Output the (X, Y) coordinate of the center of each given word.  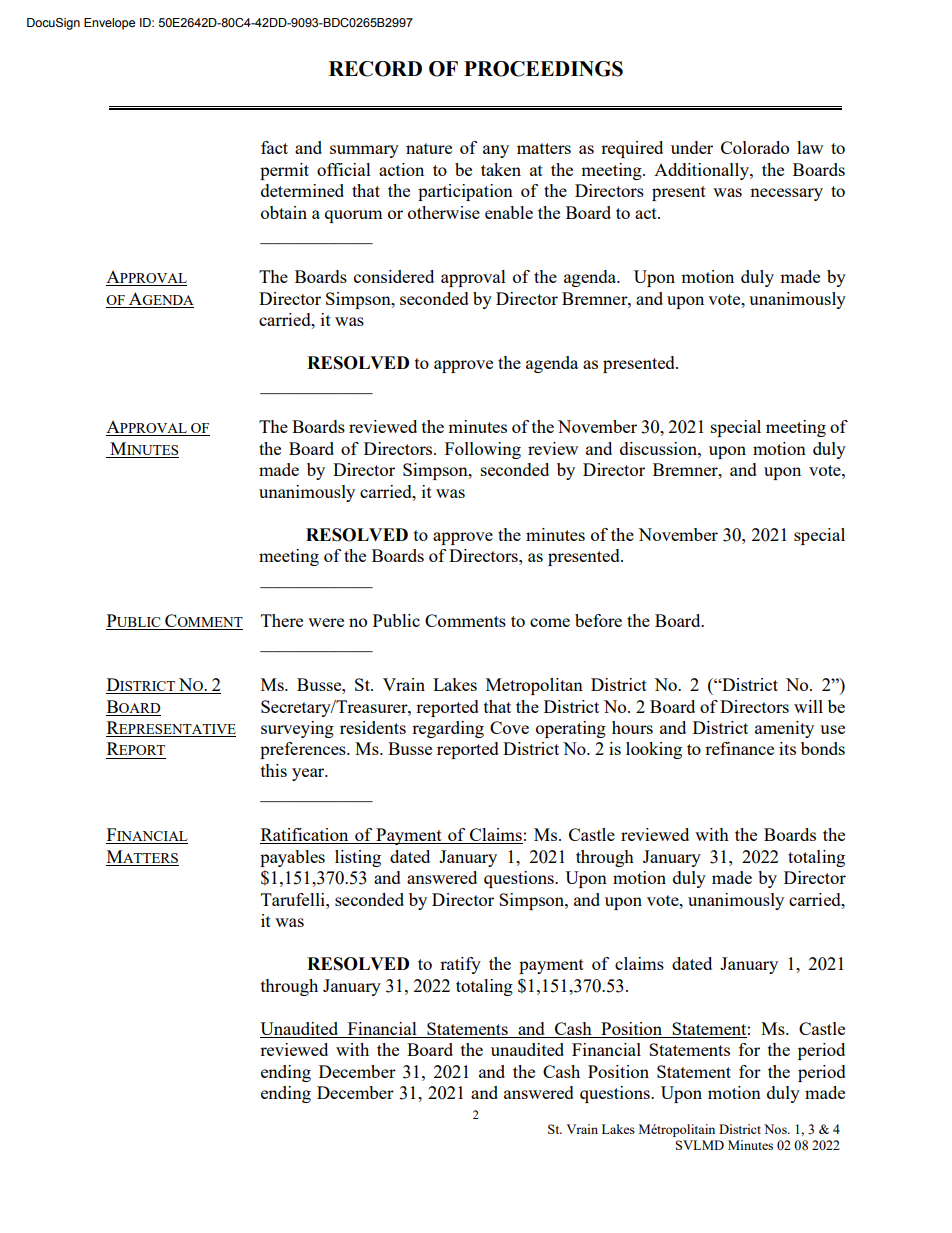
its (787, 748)
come (550, 622)
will (808, 706)
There (282, 620)
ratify (460, 965)
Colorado (755, 147)
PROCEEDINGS (543, 69)
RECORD (375, 69)
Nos (776, 1129)
